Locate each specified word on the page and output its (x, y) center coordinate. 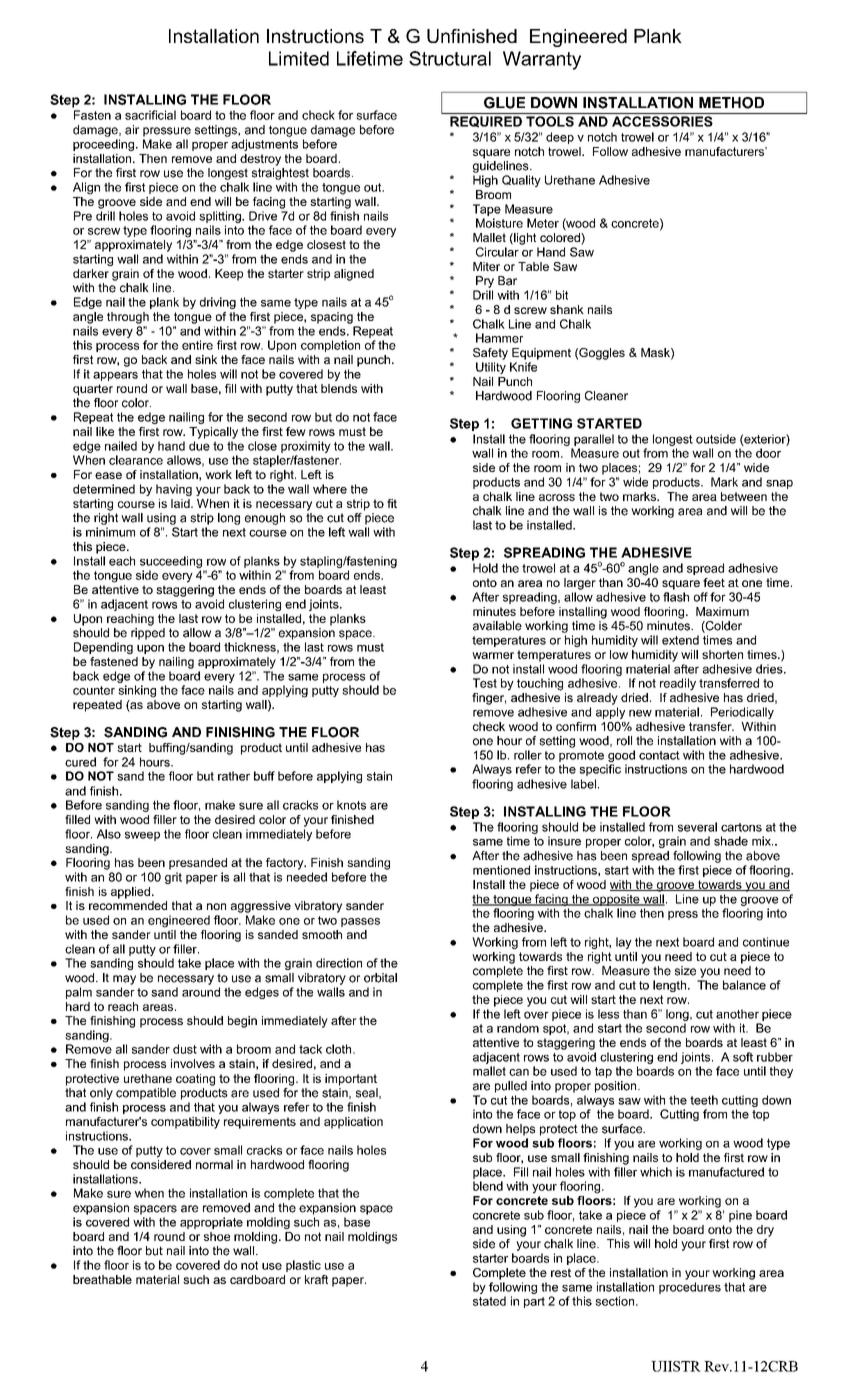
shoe (217, 1236)
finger (489, 699)
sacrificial (150, 115)
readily (678, 684)
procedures (690, 1288)
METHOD (731, 103)
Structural (450, 58)
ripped (148, 634)
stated (489, 1301)
